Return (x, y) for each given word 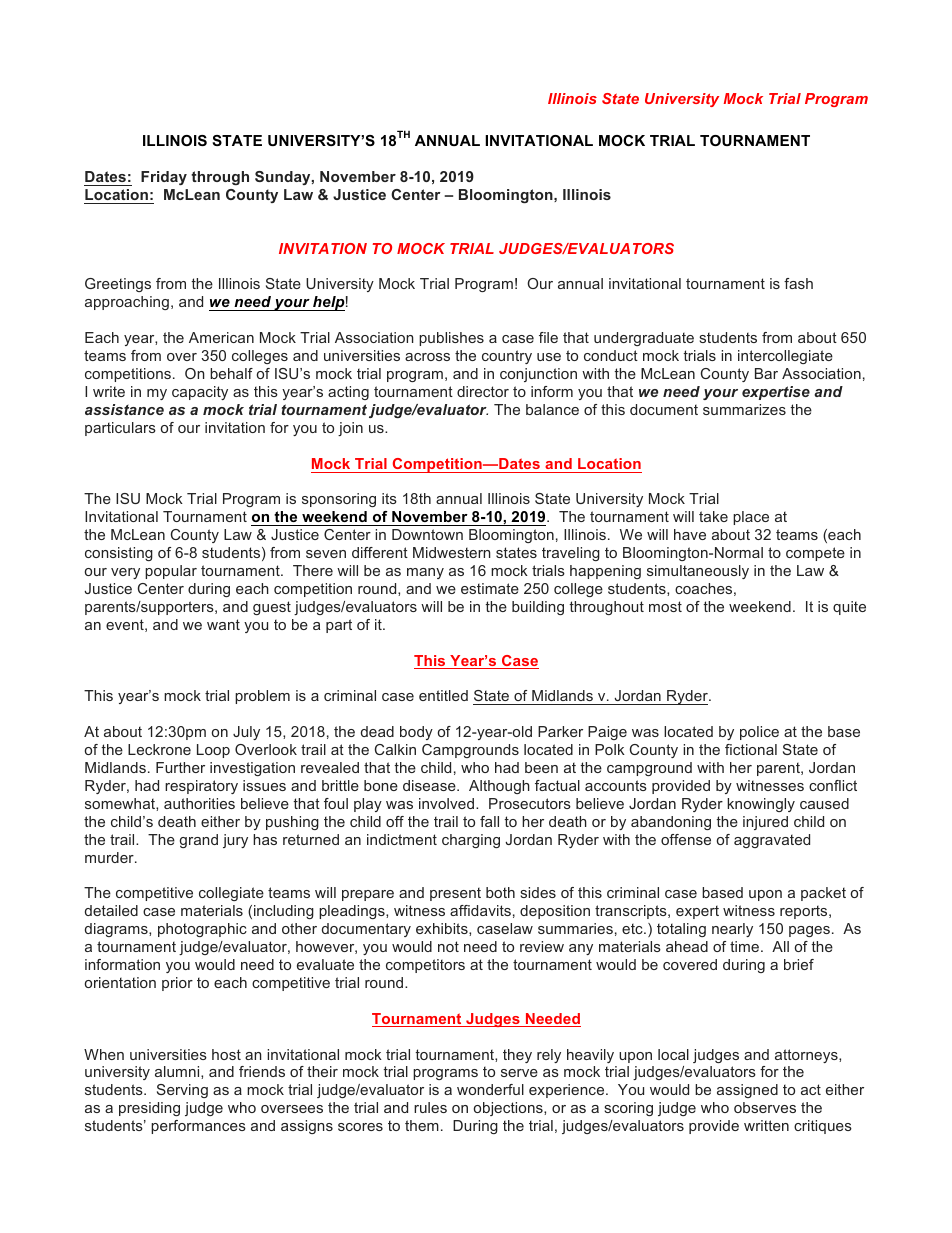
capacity (200, 393)
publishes (451, 339)
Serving (182, 1091)
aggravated (772, 841)
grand (199, 841)
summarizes (744, 409)
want (223, 624)
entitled (443, 695)
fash (798, 283)
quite (849, 608)
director (483, 391)
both (500, 892)
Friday (164, 178)
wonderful (490, 1089)
